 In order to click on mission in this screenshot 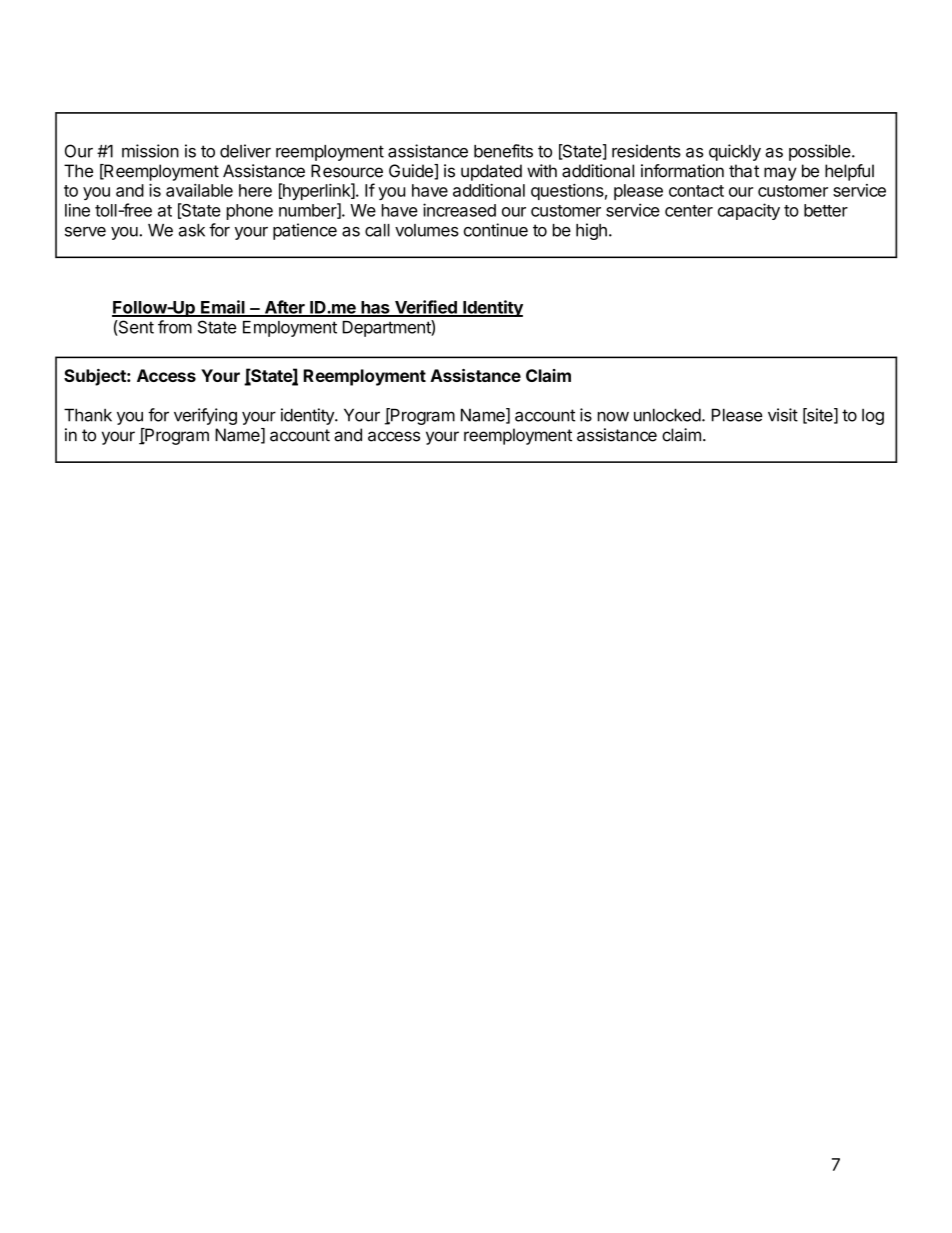, I will do `click(150, 151)`.
